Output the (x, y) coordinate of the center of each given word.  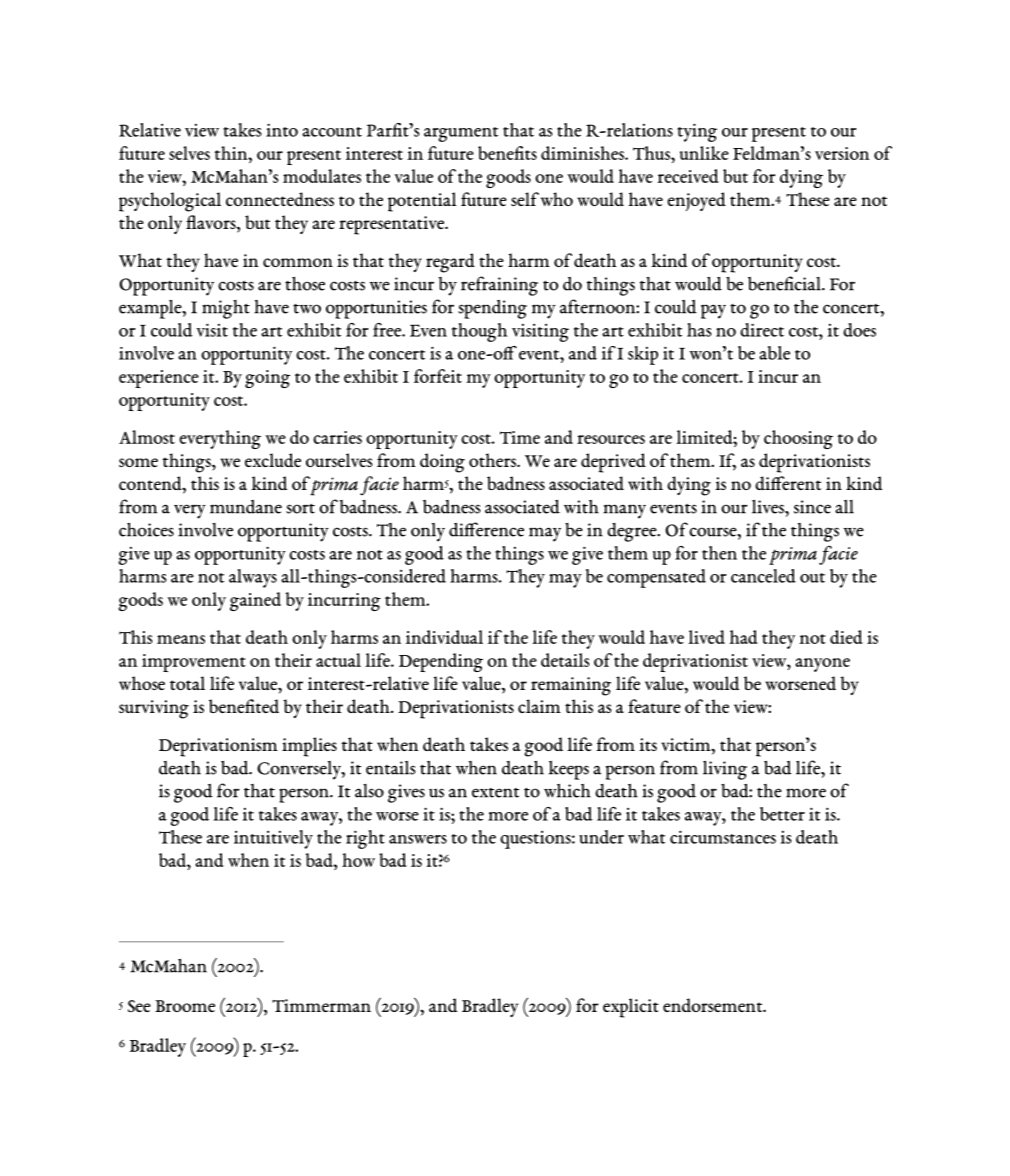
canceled (763, 576)
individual (444, 637)
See (139, 1006)
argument (461, 134)
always (253, 578)
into (282, 130)
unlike (704, 153)
